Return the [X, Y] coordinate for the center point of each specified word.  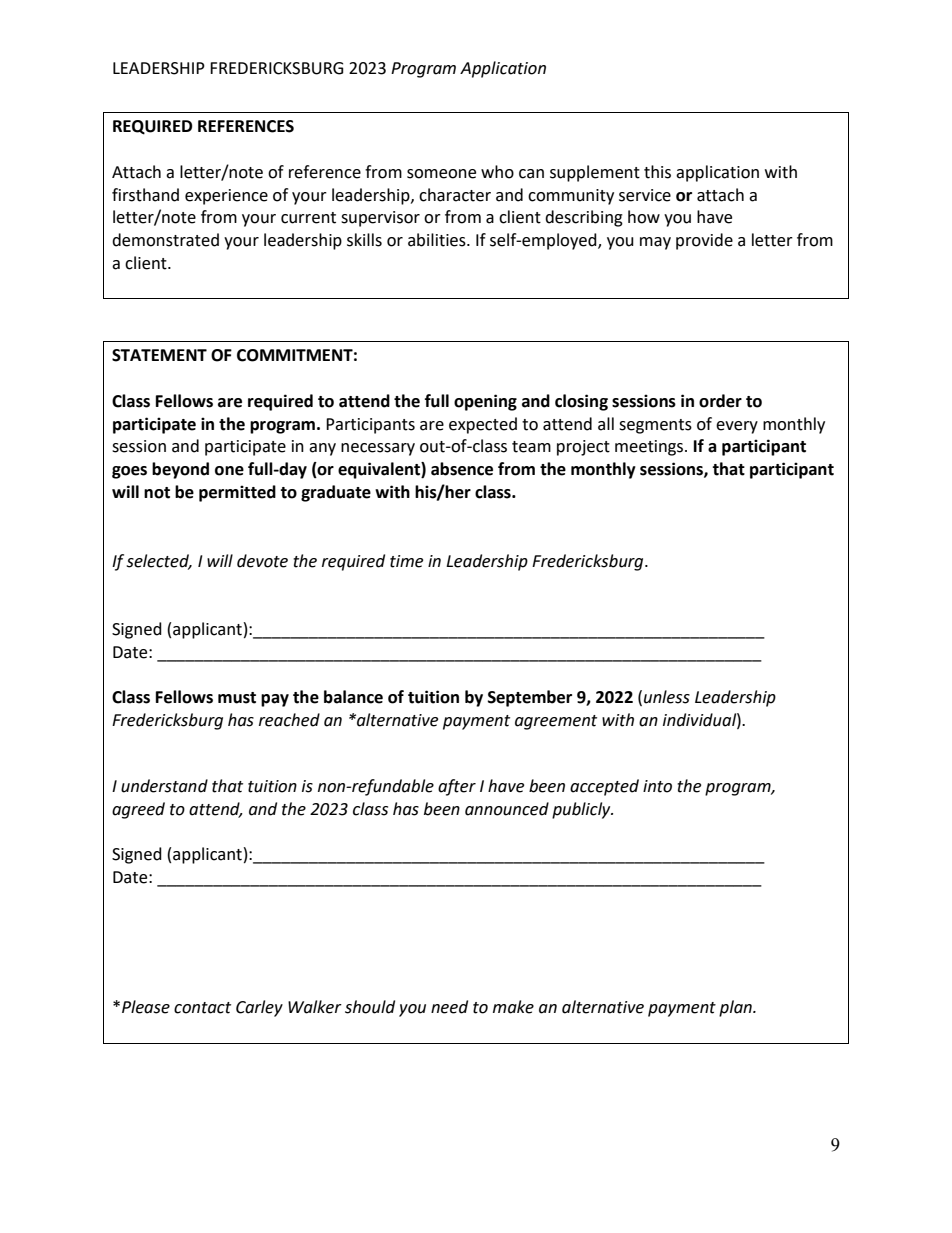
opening [485, 402]
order [720, 401]
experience [226, 197]
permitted [237, 493]
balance [353, 697]
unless [667, 697]
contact [202, 1008]
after [457, 787]
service [645, 195]
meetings [650, 448]
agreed [138, 810]
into [657, 786]
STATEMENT [159, 355]
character [455, 195]
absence [462, 469]
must [237, 698]
